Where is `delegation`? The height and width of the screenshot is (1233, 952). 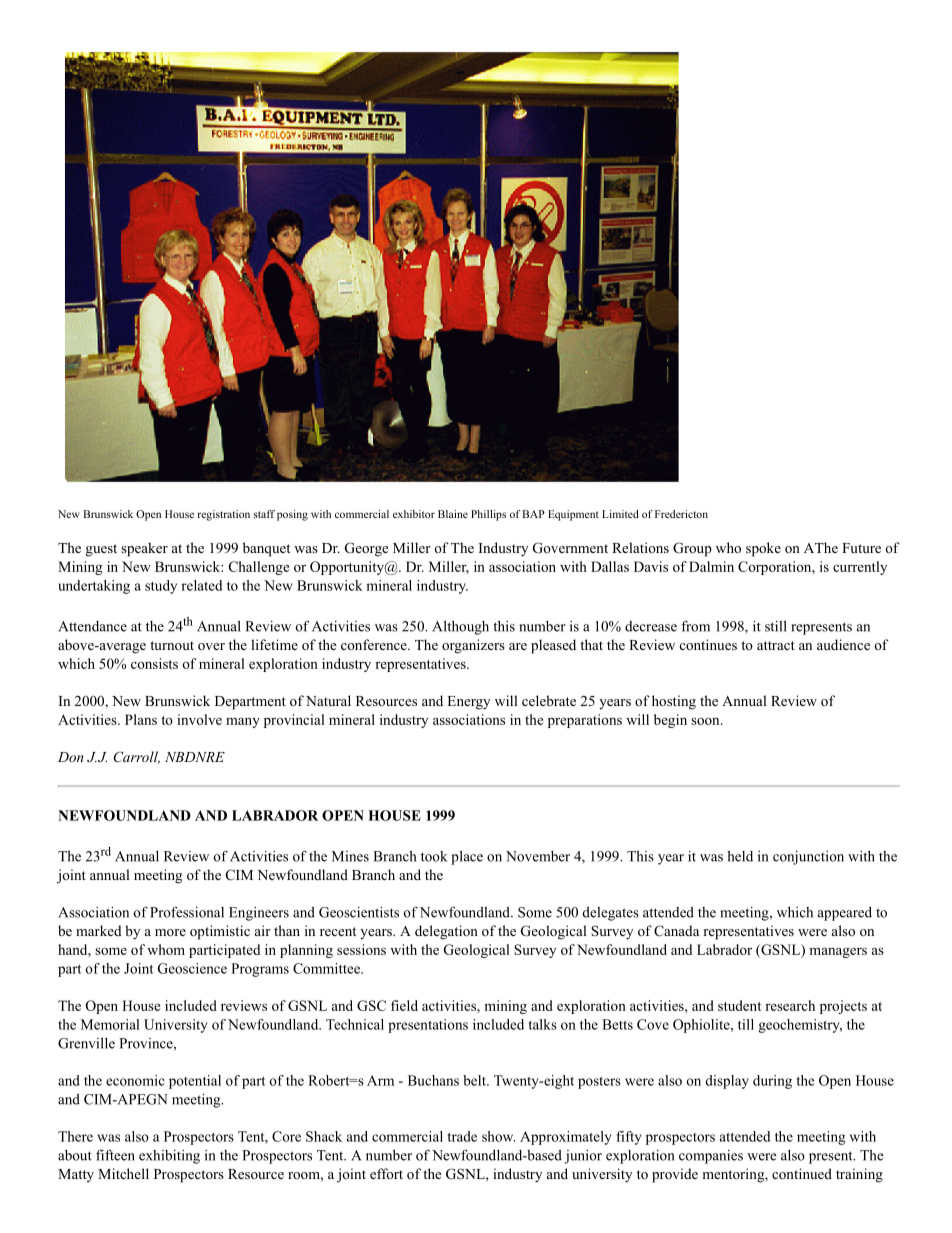
delegation is located at coordinates (446, 932).
